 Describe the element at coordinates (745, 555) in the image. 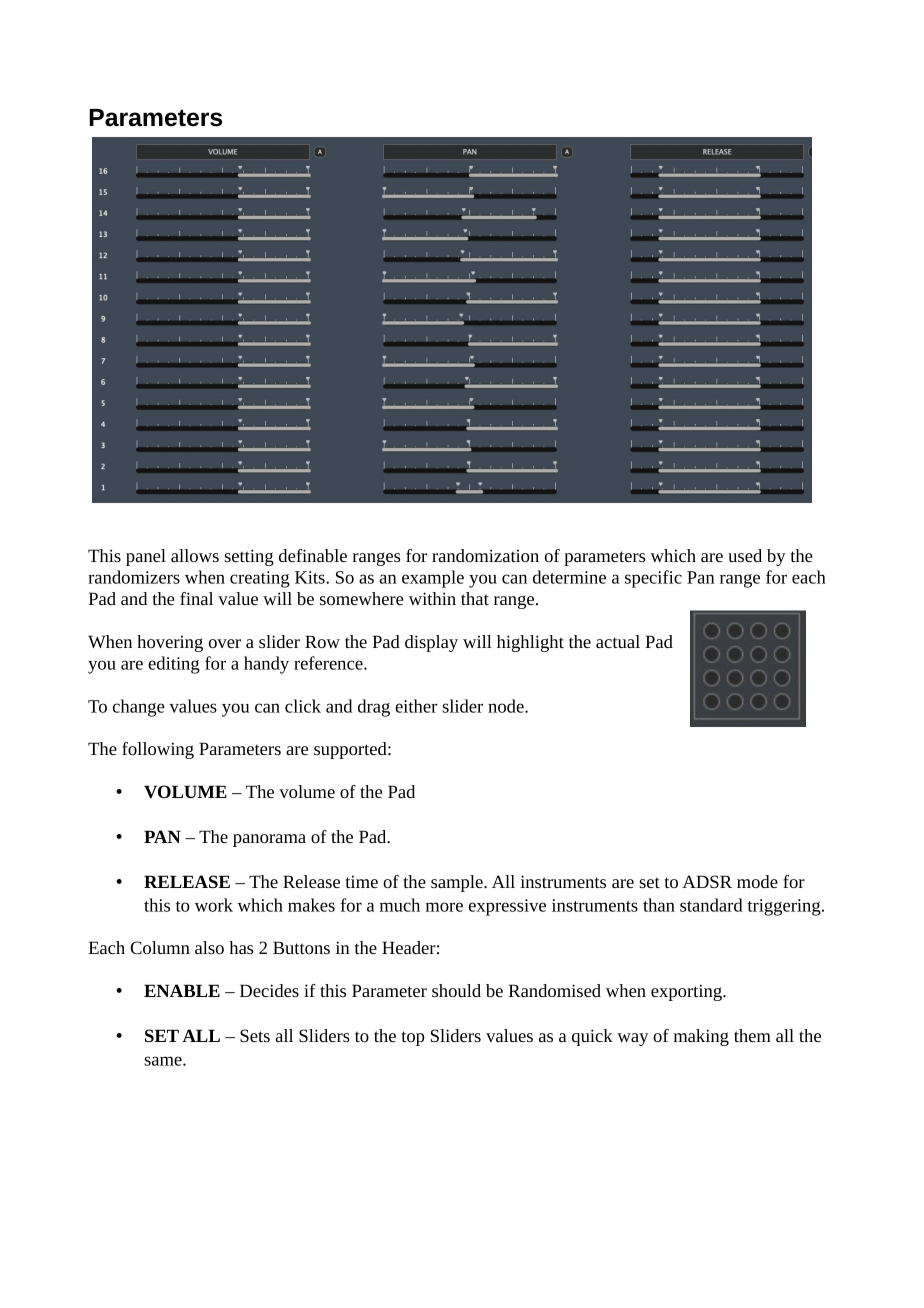

I see `used` at that location.
